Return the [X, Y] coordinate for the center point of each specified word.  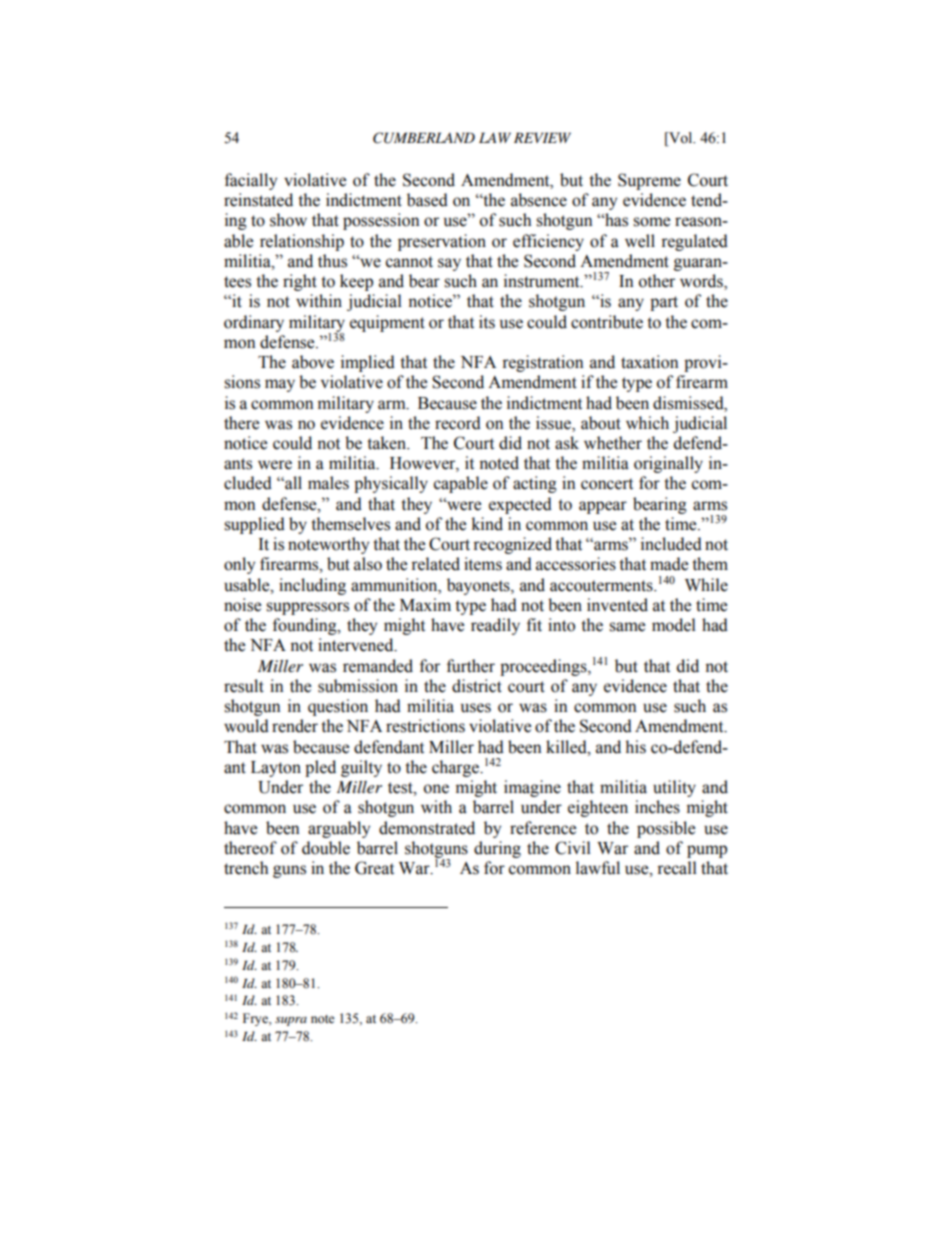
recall [677, 868]
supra [291, 1021]
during [497, 849]
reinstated [258, 200]
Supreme [649, 181]
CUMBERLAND [424, 138]
